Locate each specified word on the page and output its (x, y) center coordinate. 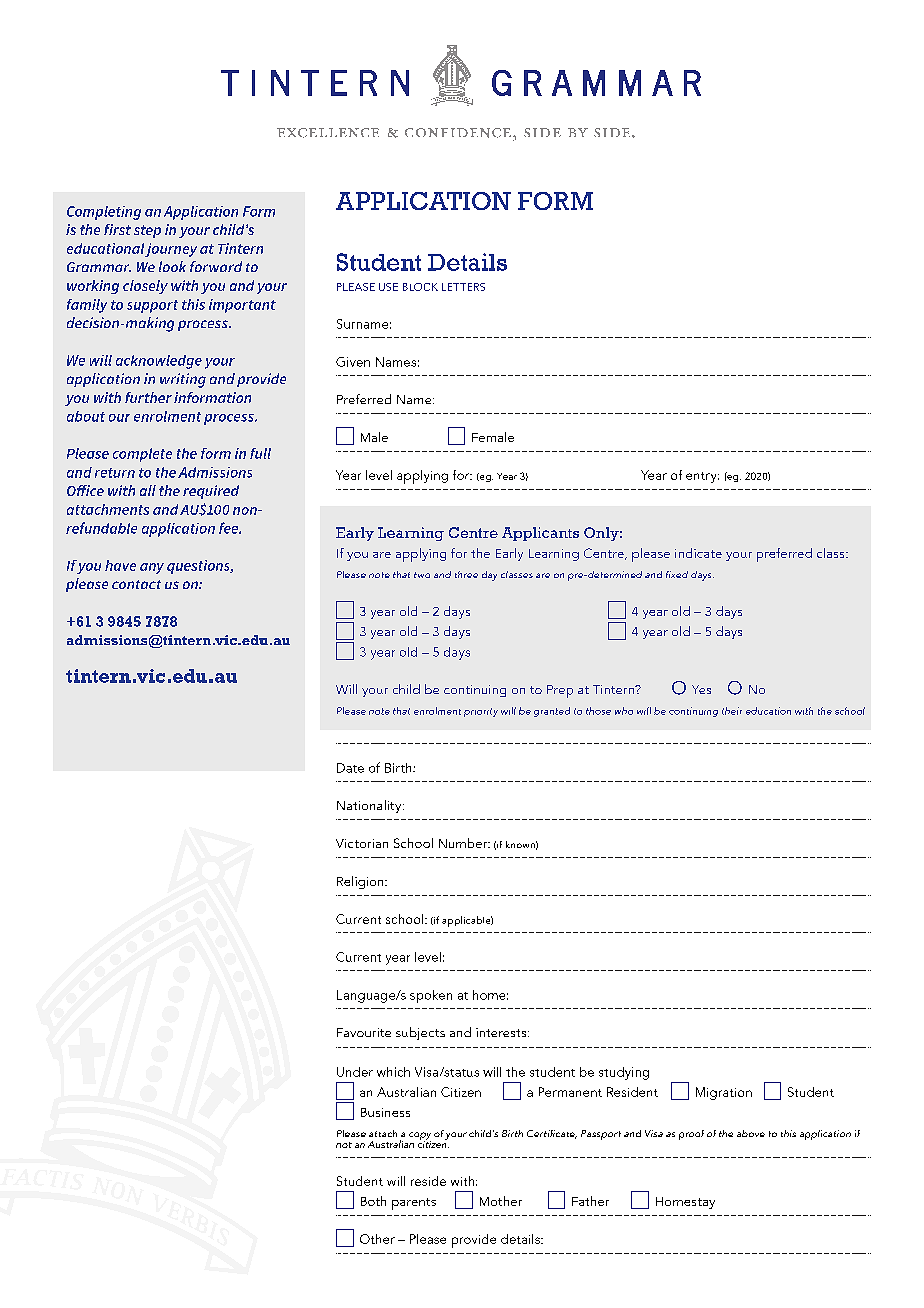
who (624, 711)
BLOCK (420, 287)
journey (171, 250)
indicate (698, 553)
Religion (361, 882)
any (152, 568)
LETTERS (463, 287)
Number (464, 843)
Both (373, 1201)
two (422, 575)
